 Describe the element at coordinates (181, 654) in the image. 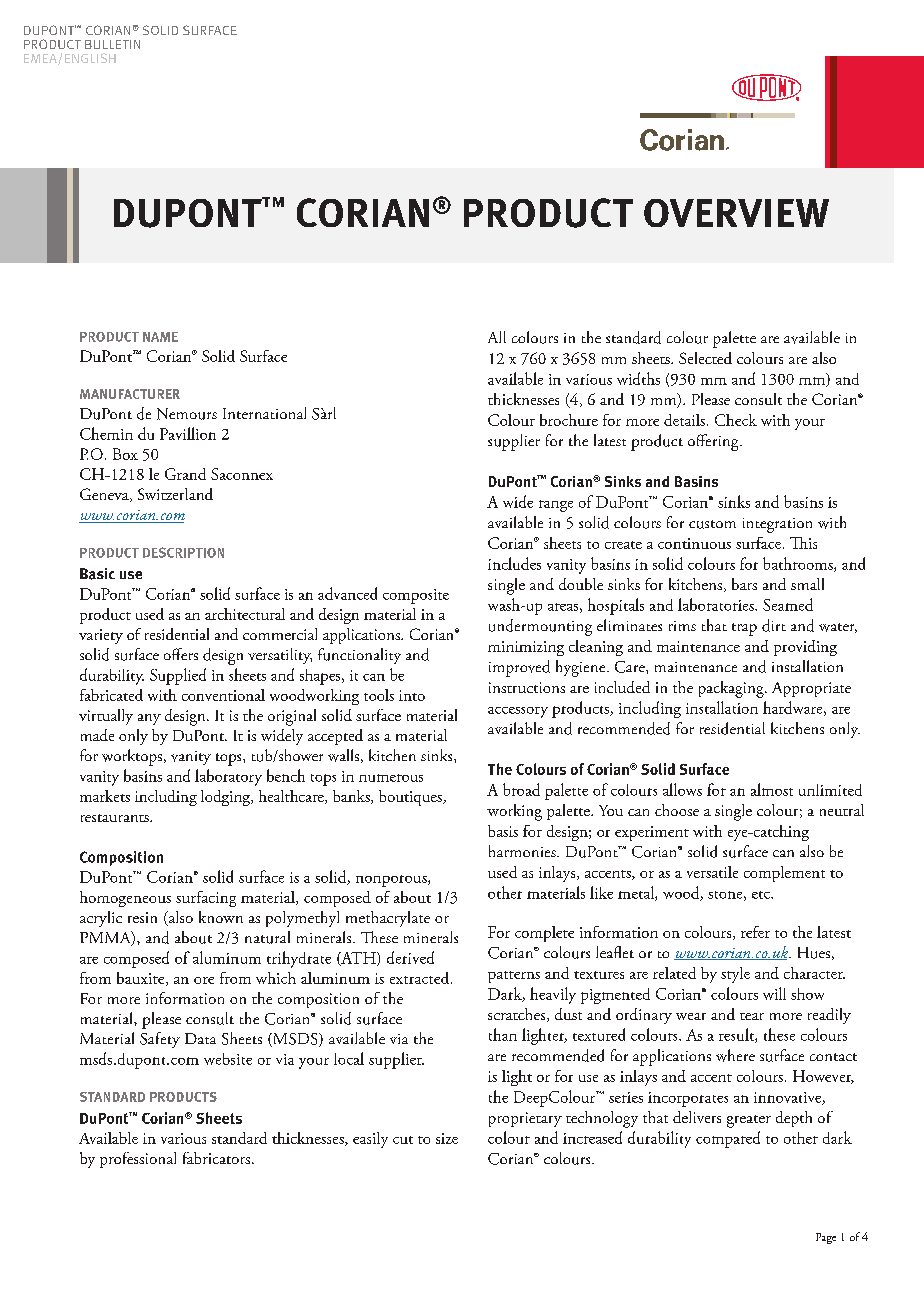

I see `offers` at that location.
